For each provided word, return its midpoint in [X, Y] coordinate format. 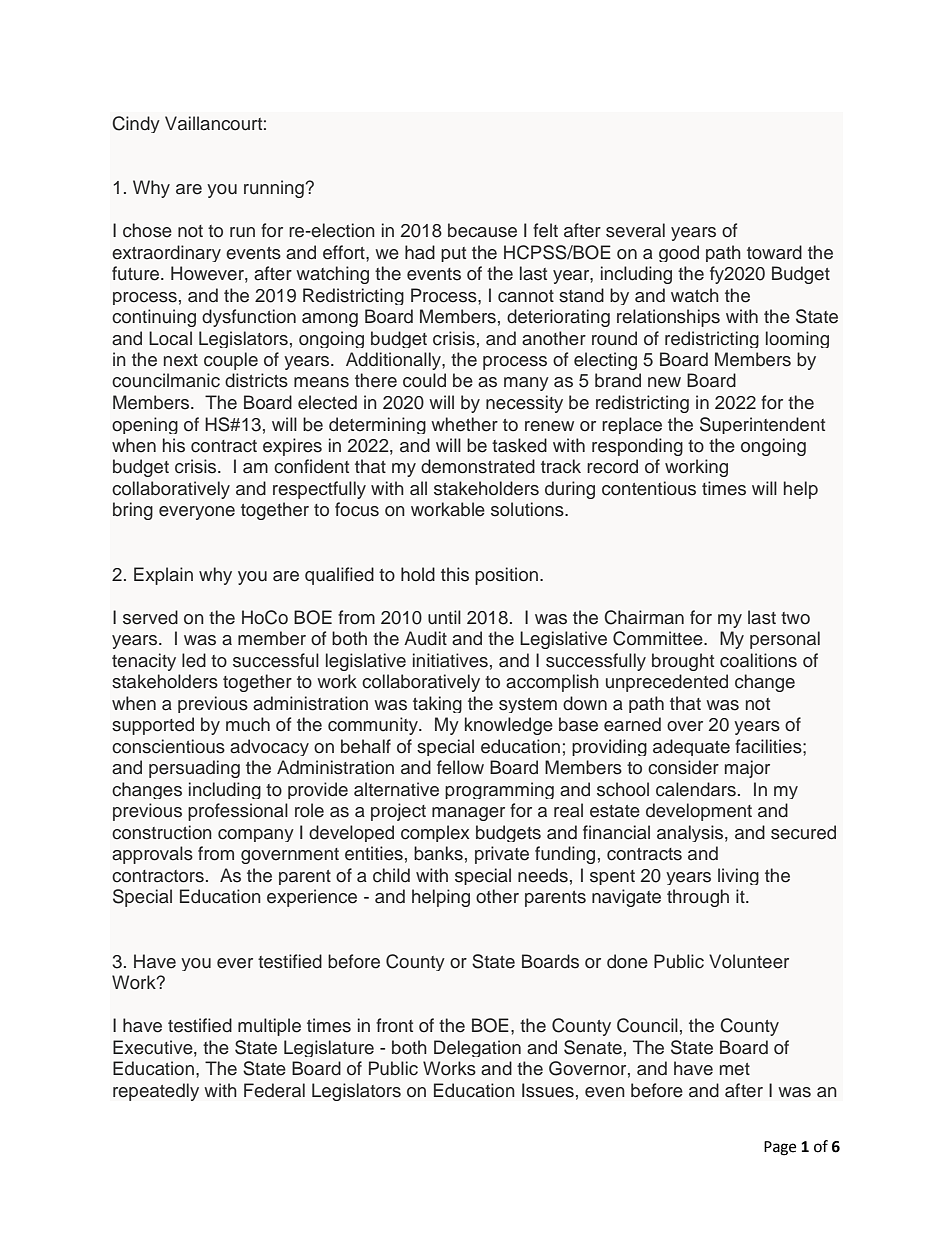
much [248, 724]
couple [231, 361]
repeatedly [156, 1092]
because [482, 230]
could [424, 380]
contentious [649, 488]
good [679, 253]
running [275, 189]
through [698, 898]
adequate [691, 747]
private [502, 855]
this [455, 574]
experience [312, 898]
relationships [668, 318]
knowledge [509, 726]
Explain [163, 576]
